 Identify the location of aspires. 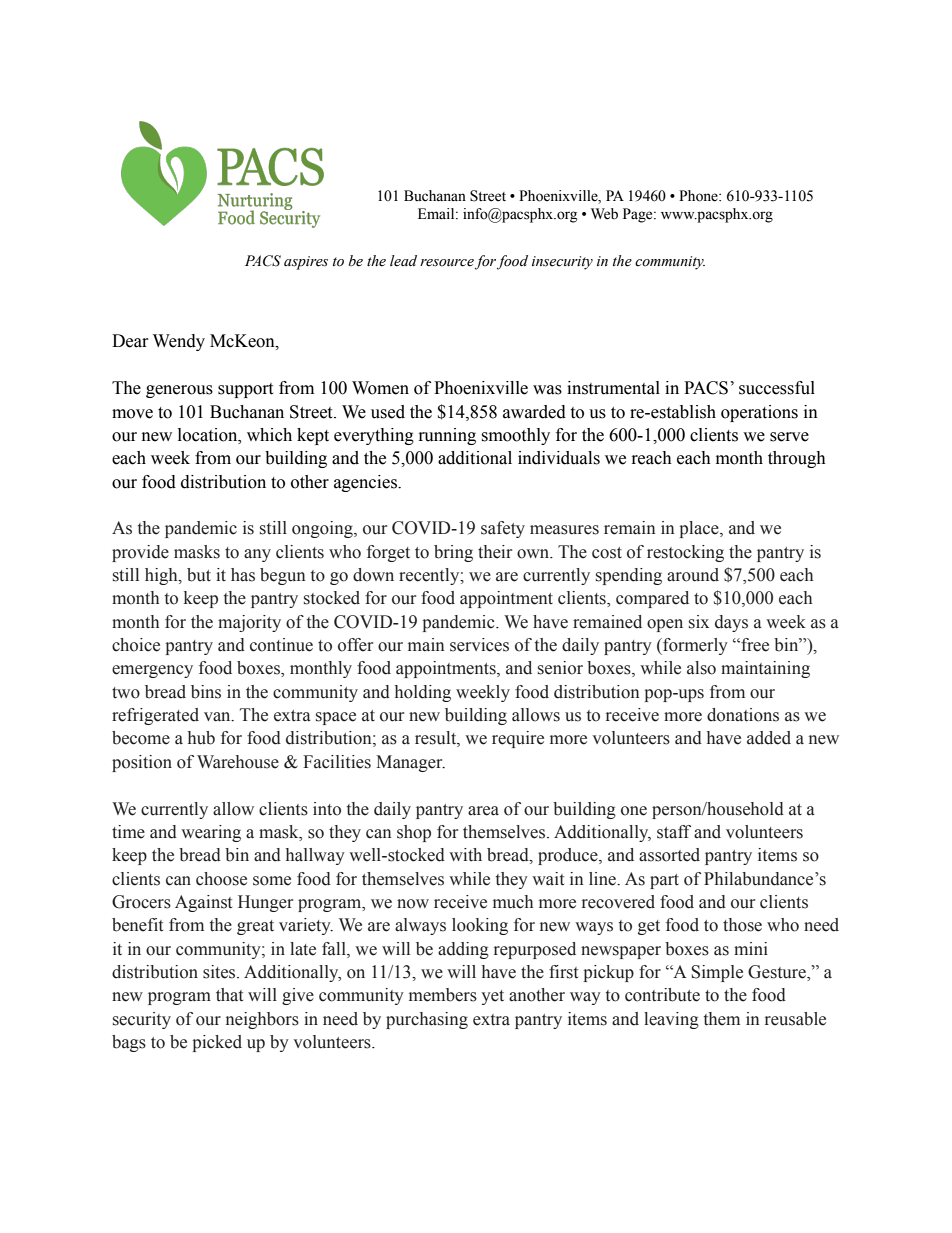
(306, 263).
